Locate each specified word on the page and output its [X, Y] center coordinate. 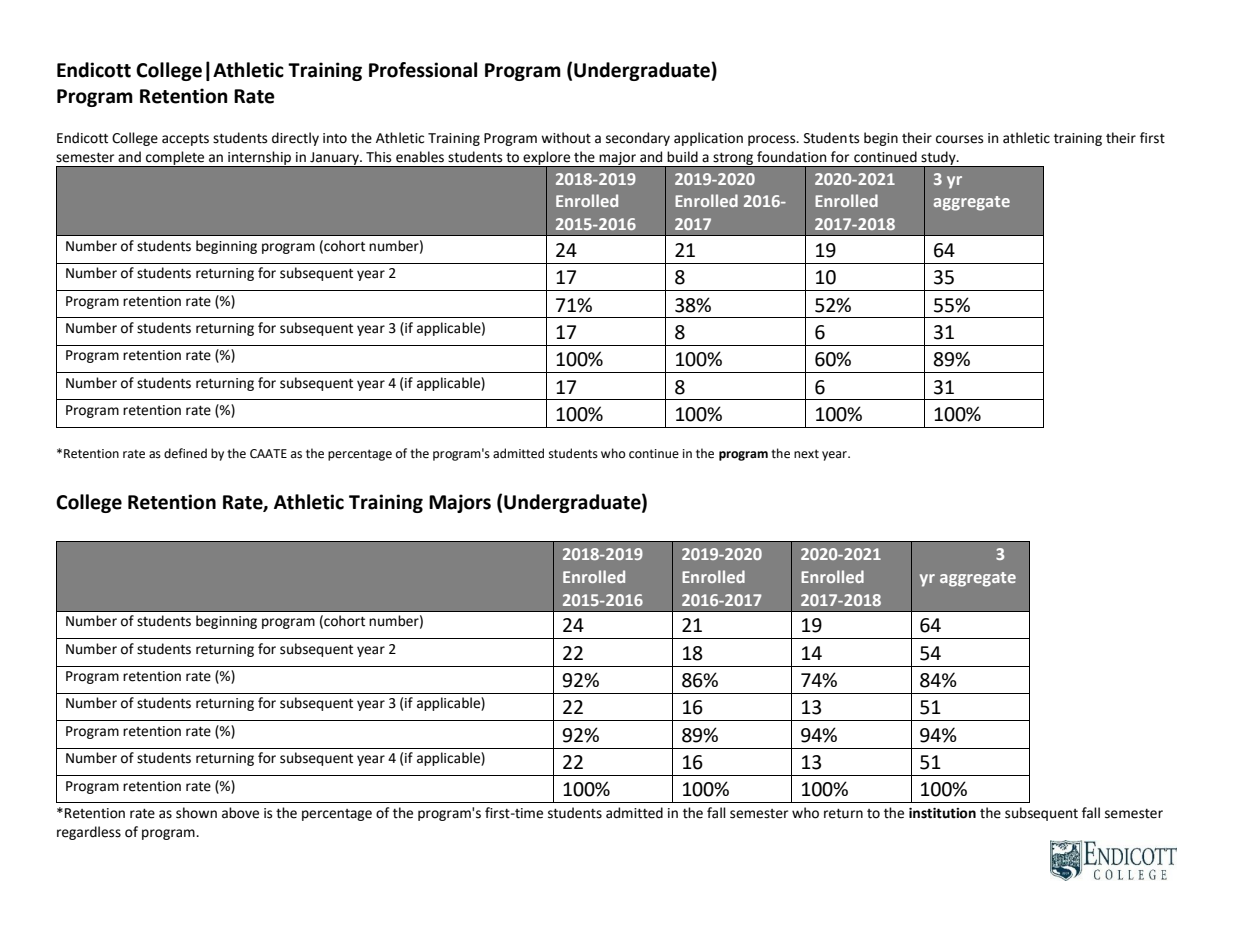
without [566, 138]
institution [942, 813]
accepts [185, 139]
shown [196, 813]
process [773, 140]
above [240, 813]
